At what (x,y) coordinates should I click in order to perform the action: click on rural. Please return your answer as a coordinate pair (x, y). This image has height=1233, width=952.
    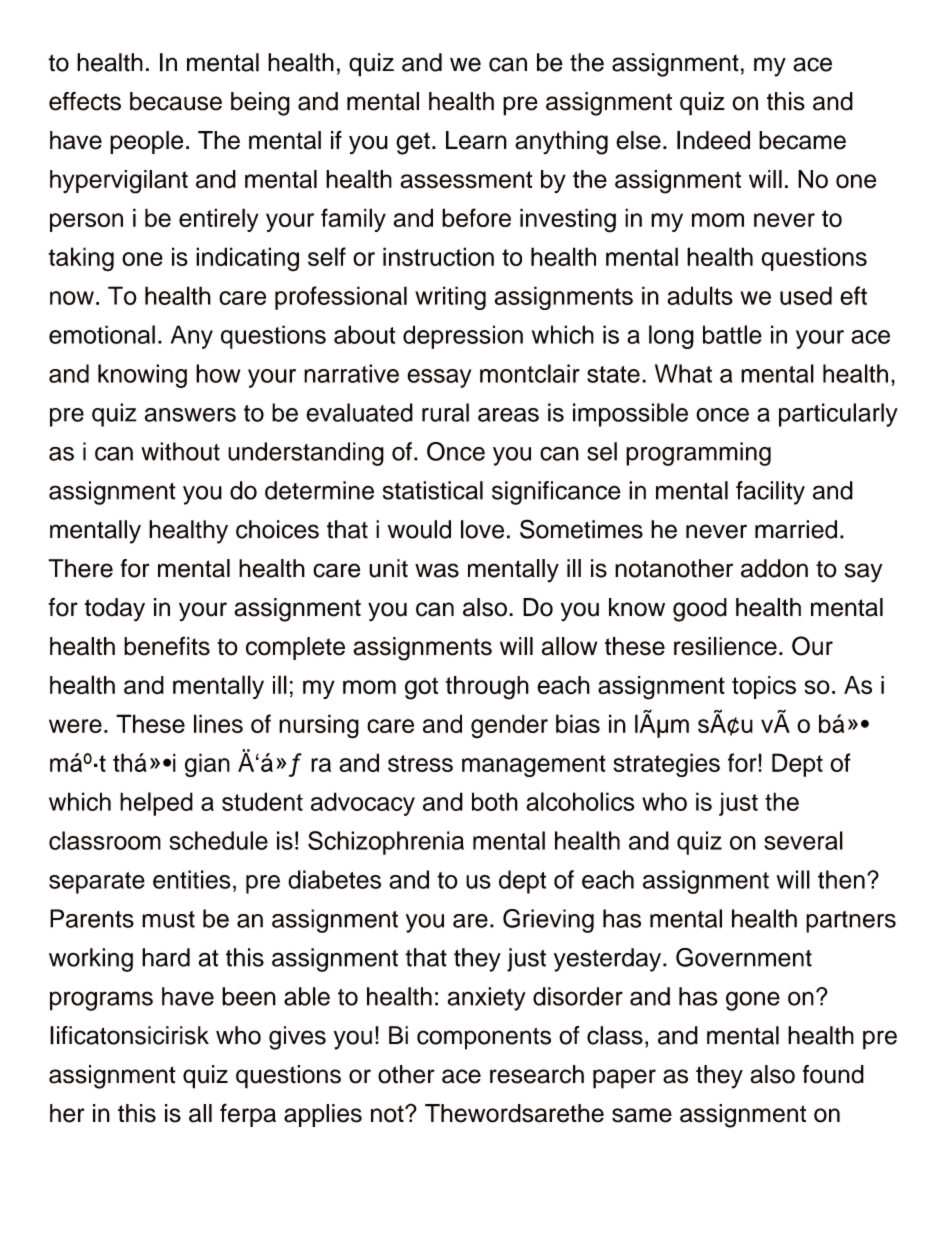
    Looking at the image, I should click on (445, 412).
